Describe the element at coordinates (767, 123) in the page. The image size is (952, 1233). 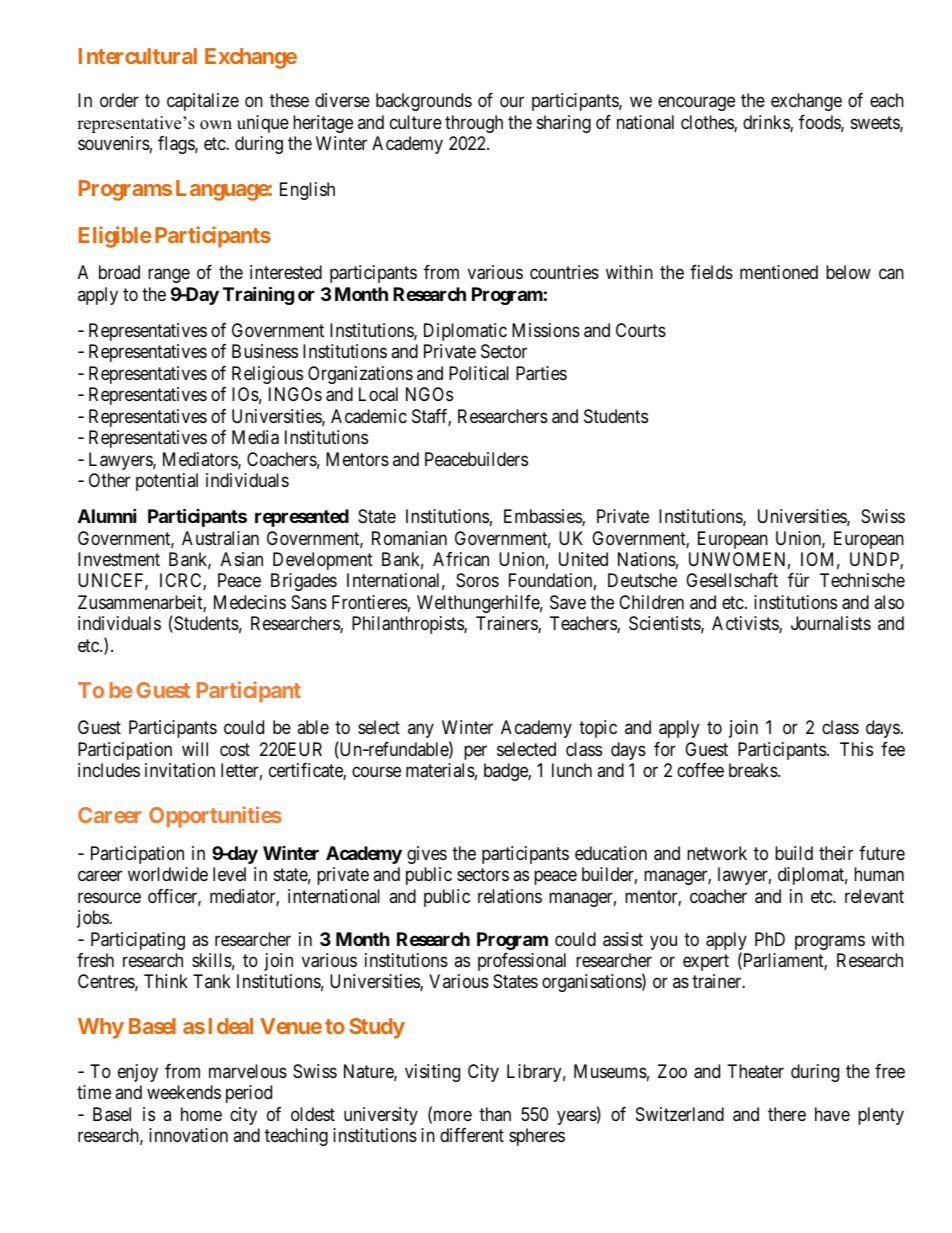
I see `drinks` at that location.
